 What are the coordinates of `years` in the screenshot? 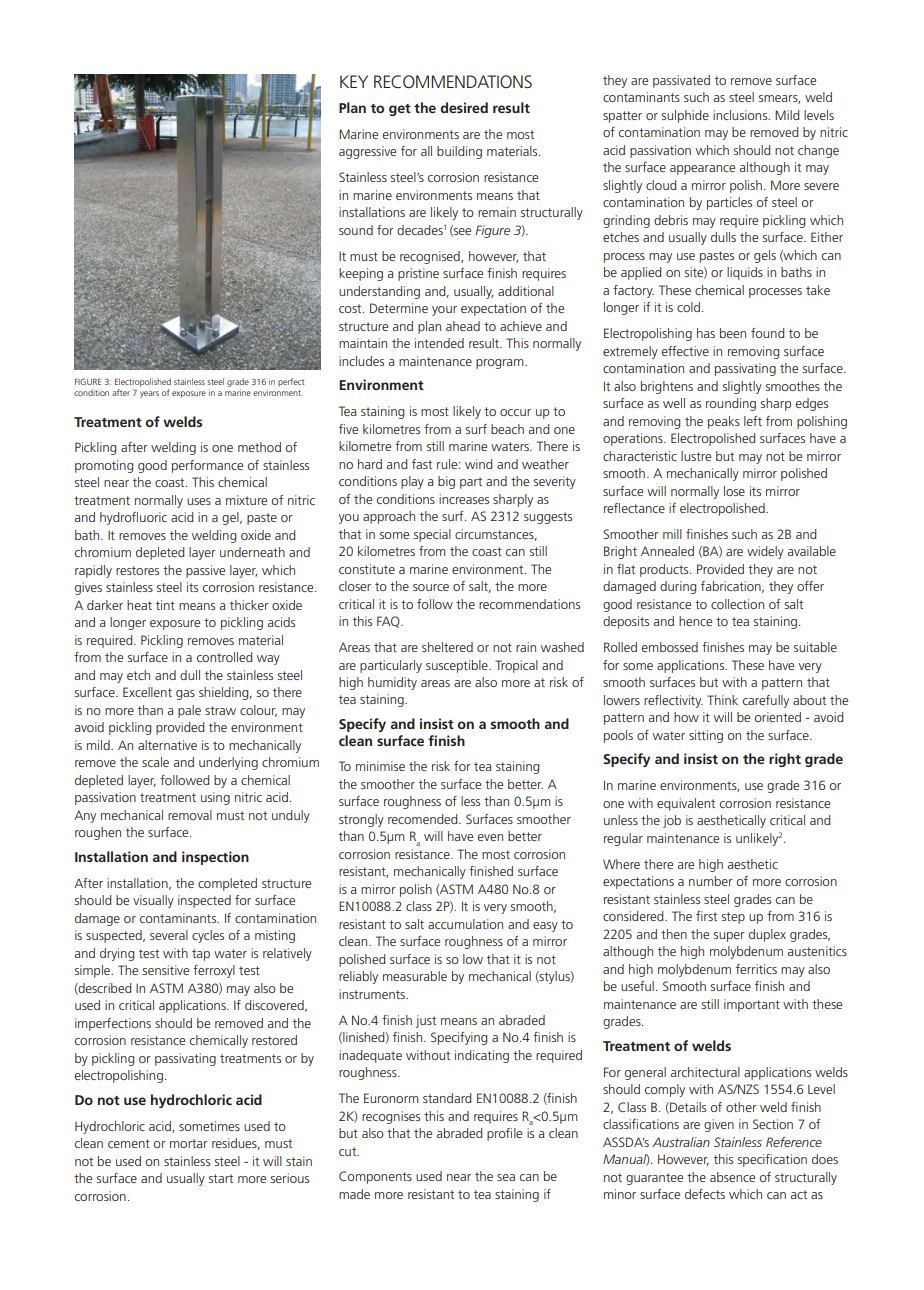 It's located at (149, 394).
